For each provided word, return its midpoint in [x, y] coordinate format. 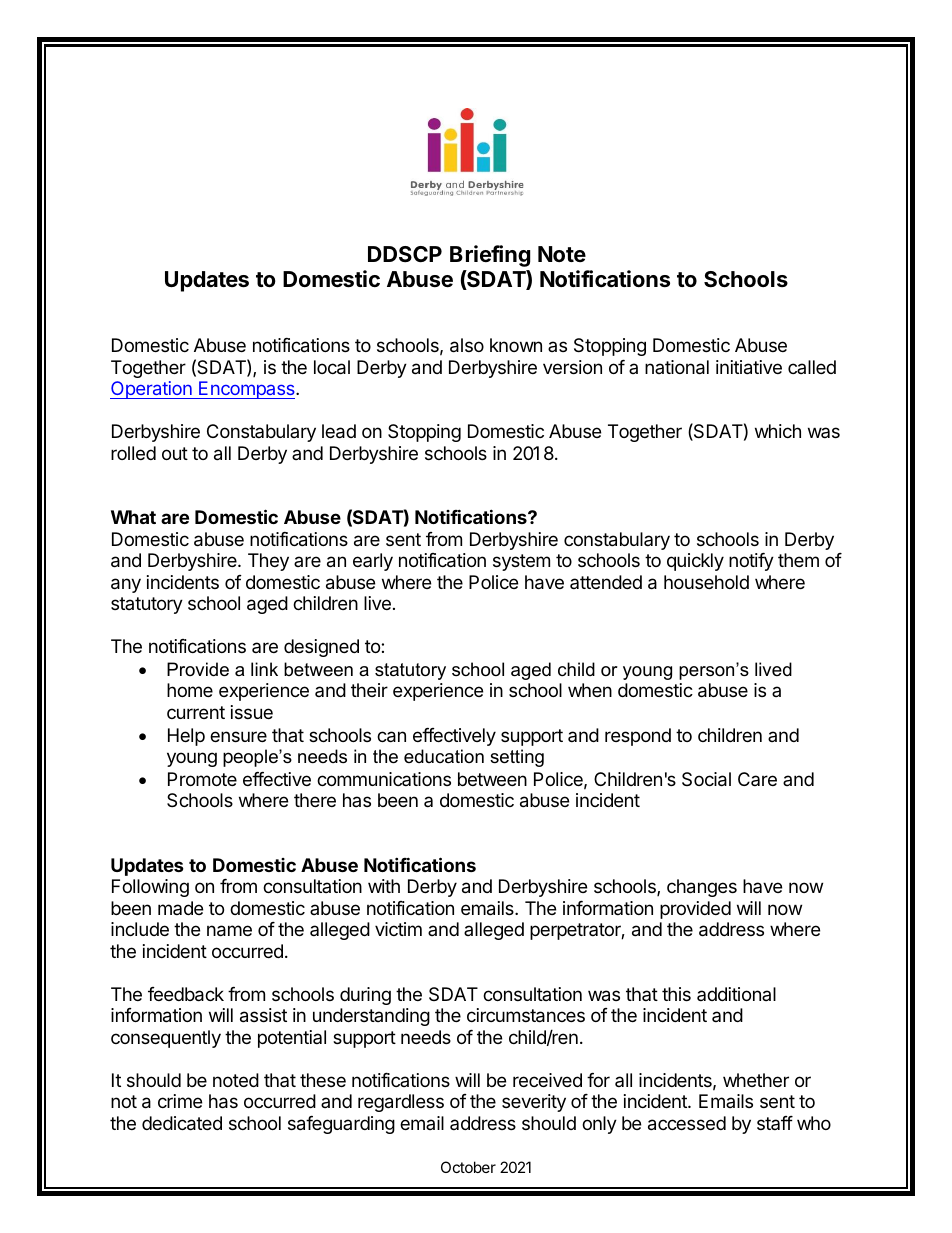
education [444, 756]
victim [398, 929]
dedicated [182, 1123]
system [521, 562]
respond [638, 737]
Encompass [247, 390]
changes [702, 888]
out [175, 453]
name [229, 931]
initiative [749, 367]
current [196, 712]
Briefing [490, 256]
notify [751, 562]
